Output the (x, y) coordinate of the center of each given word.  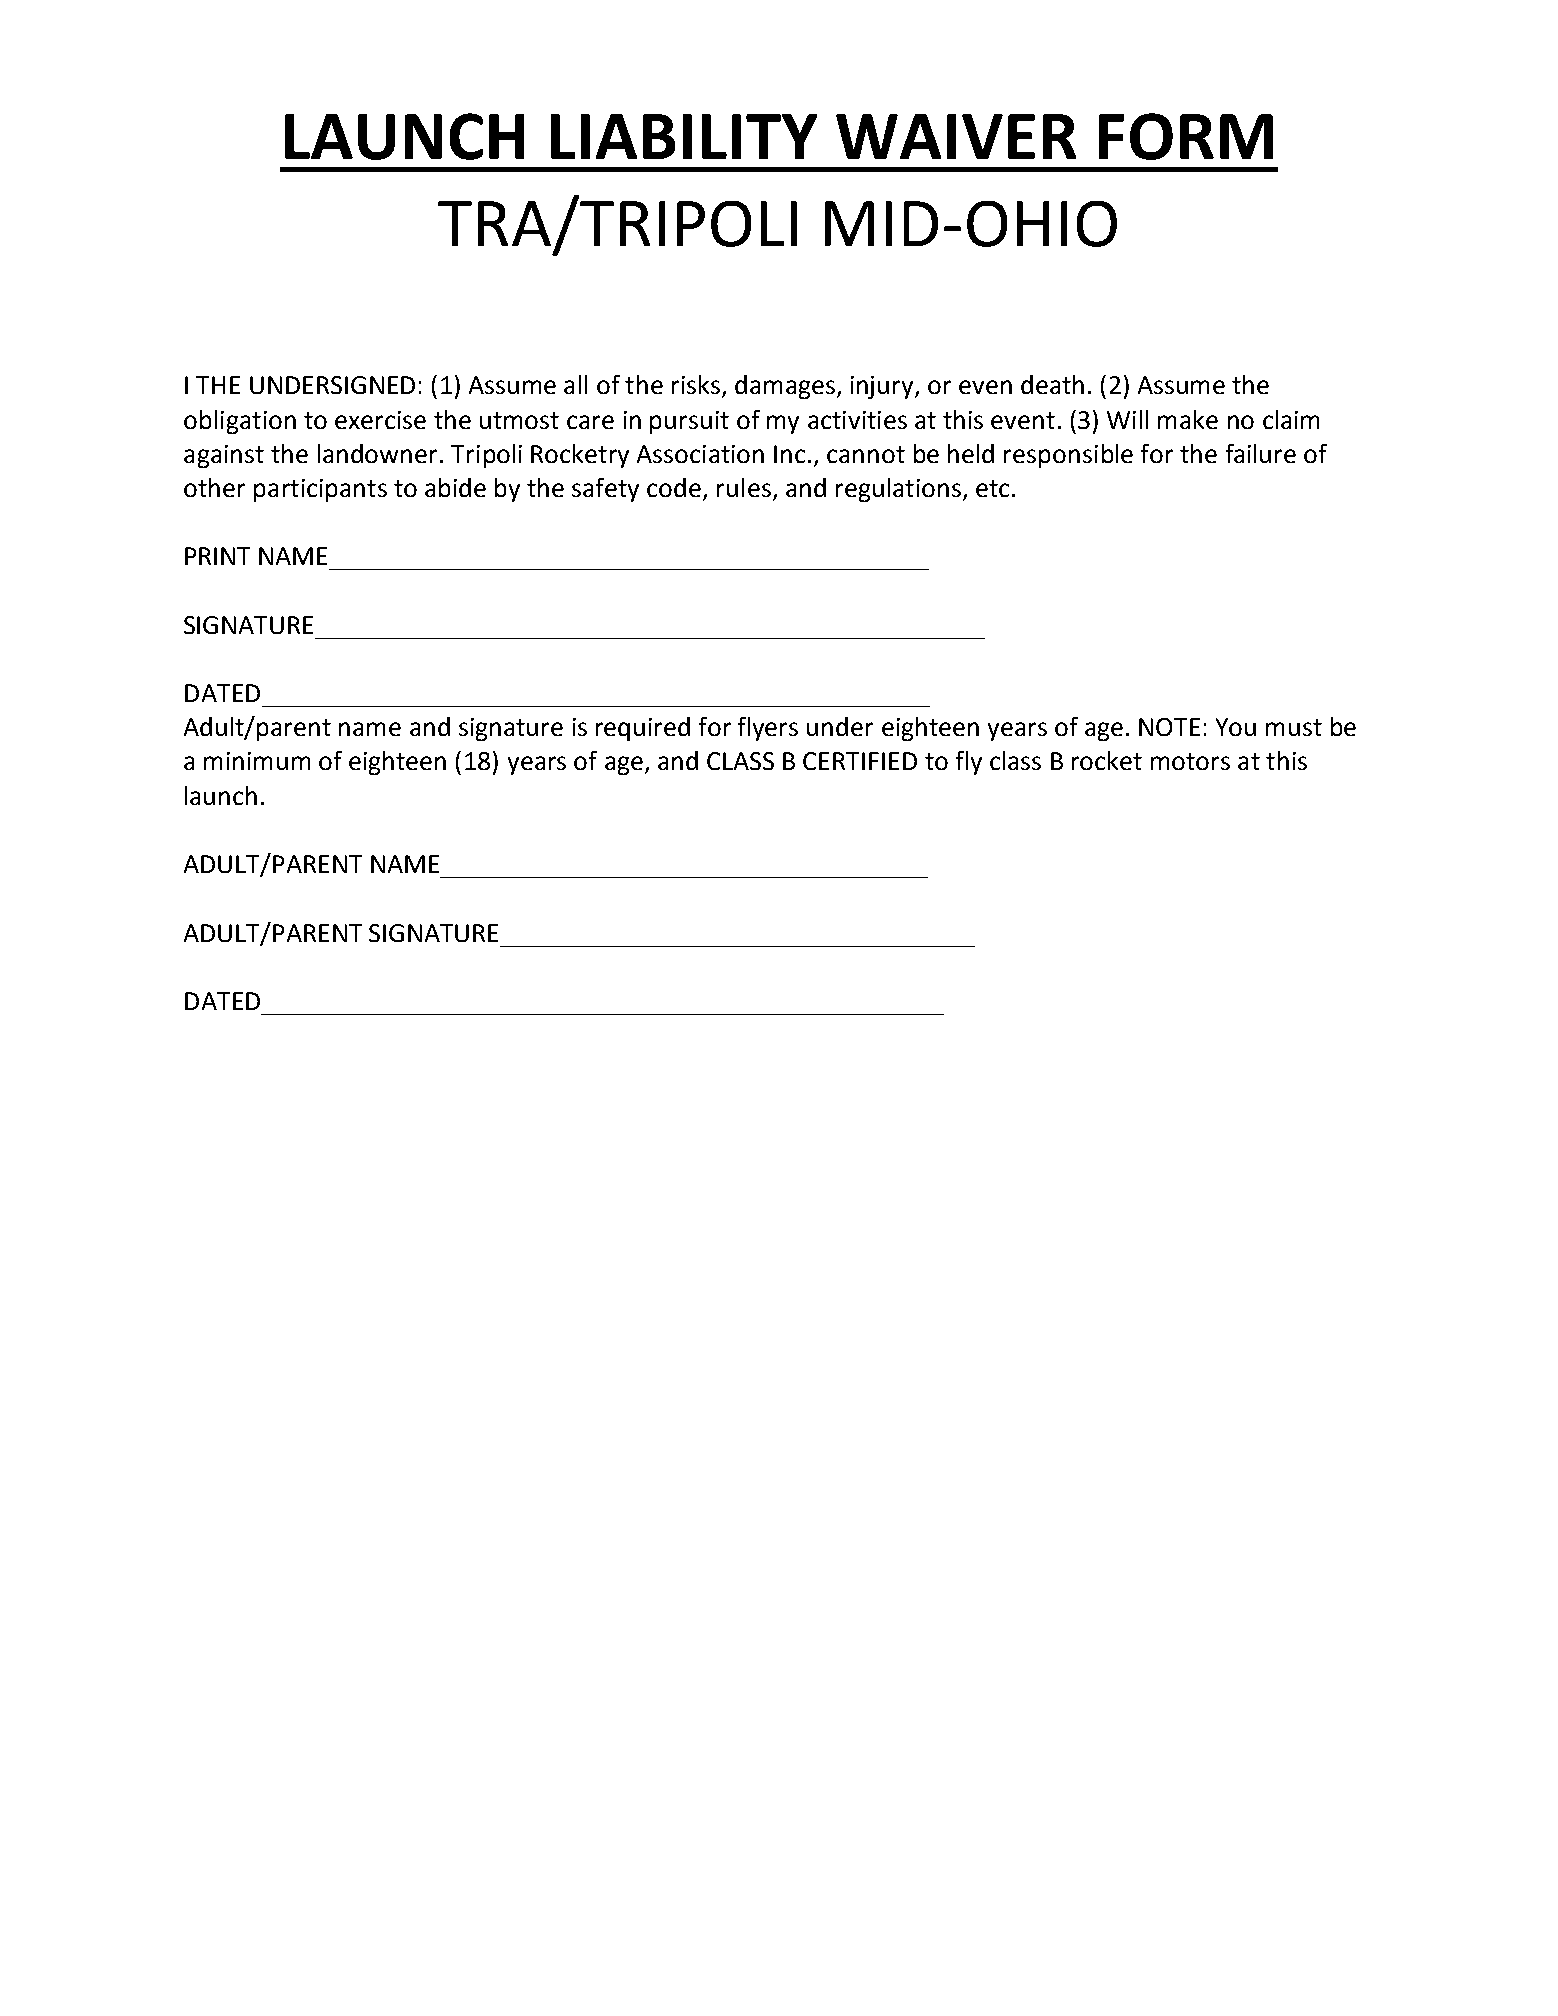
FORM (1186, 136)
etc (992, 488)
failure (1261, 453)
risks (696, 384)
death (1052, 384)
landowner (377, 453)
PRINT (217, 556)
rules (744, 487)
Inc (789, 454)
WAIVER (956, 136)
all (575, 384)
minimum (257, 761)
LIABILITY (684, 136)
